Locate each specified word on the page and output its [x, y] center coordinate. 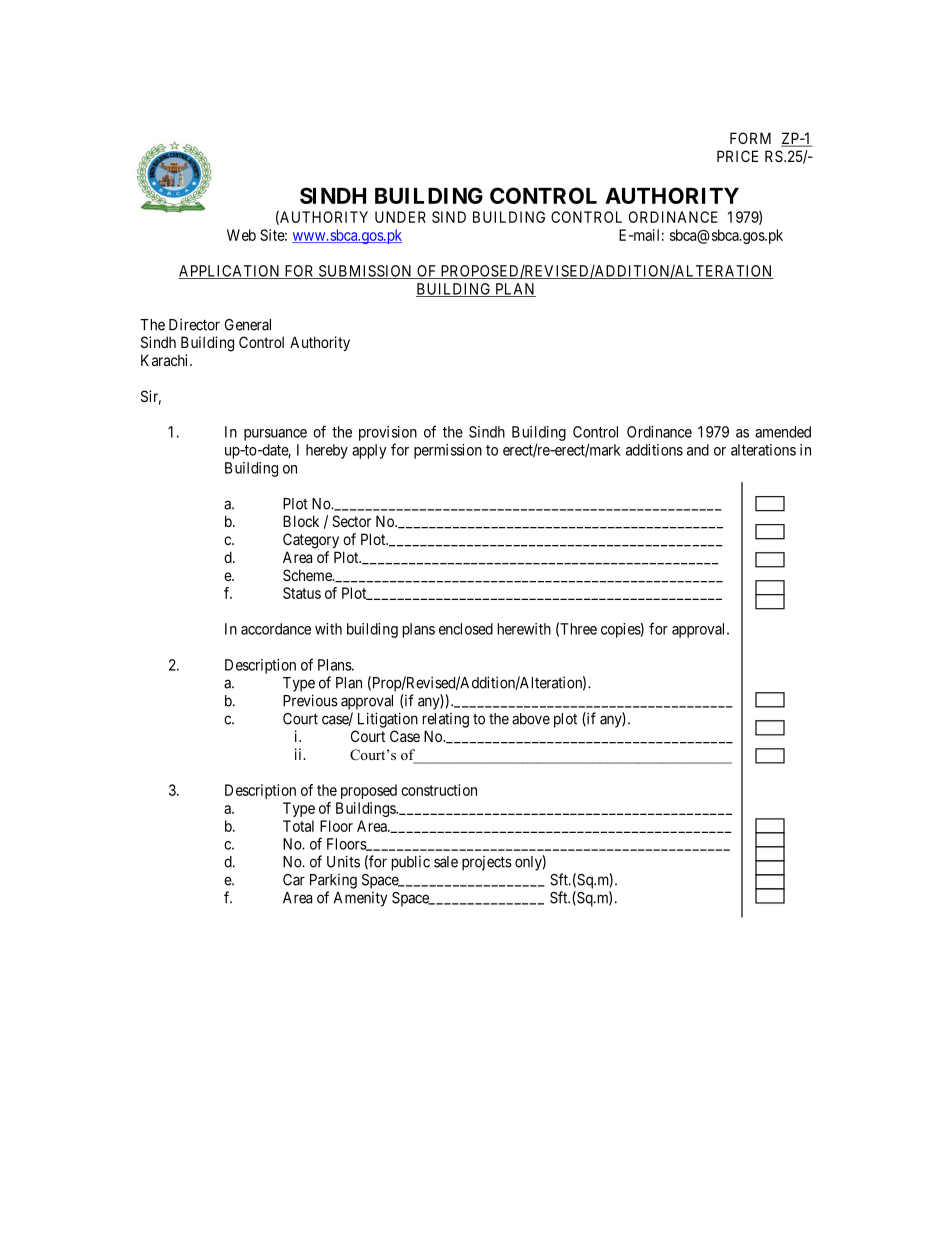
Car [294, 880]
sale [446, 862]
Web [241, 235]
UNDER [400, 217]
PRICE [737, 156]
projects [487, 863]
